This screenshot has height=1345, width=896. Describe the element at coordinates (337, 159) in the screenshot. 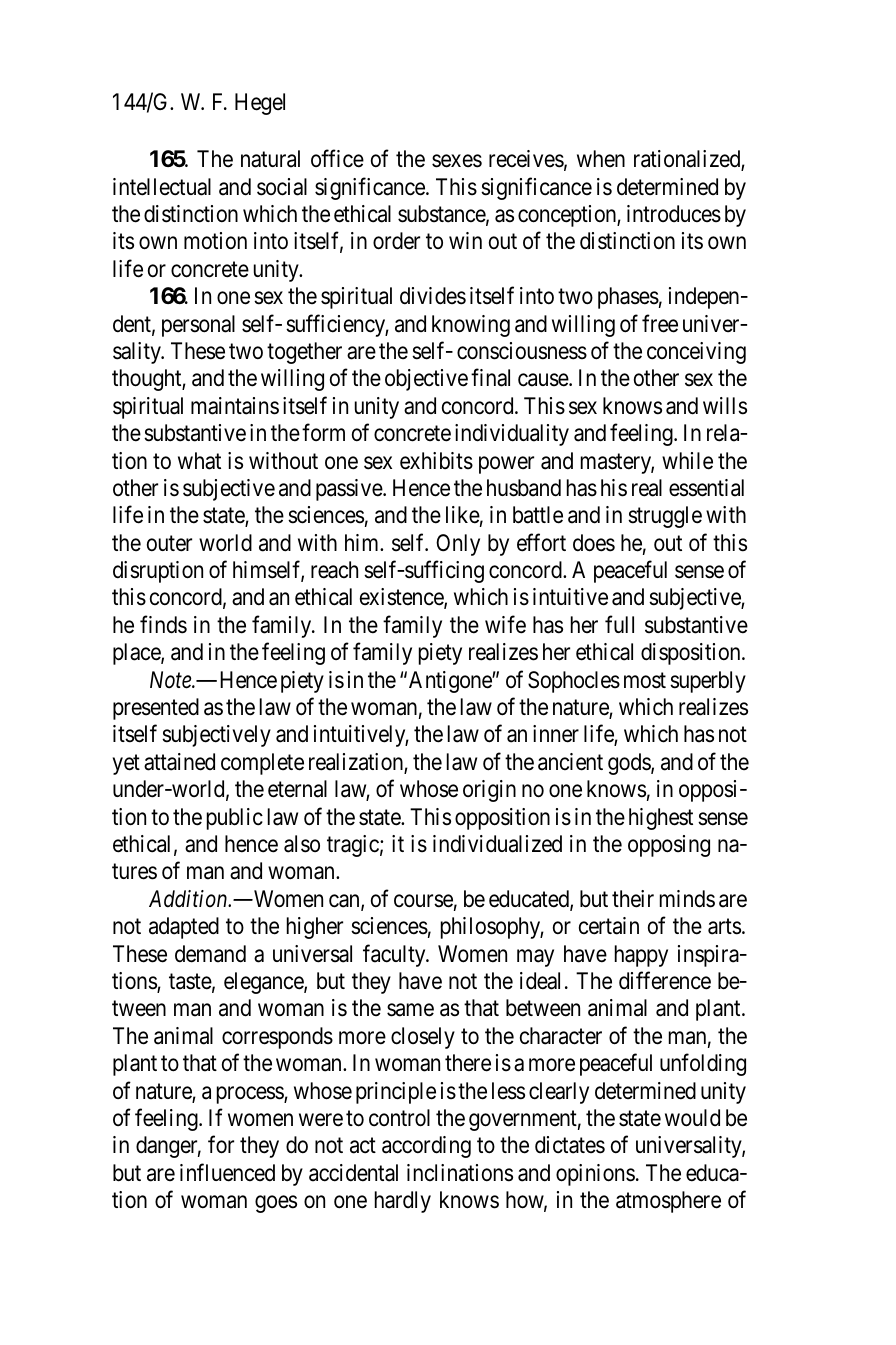

I see `office` at that location.
